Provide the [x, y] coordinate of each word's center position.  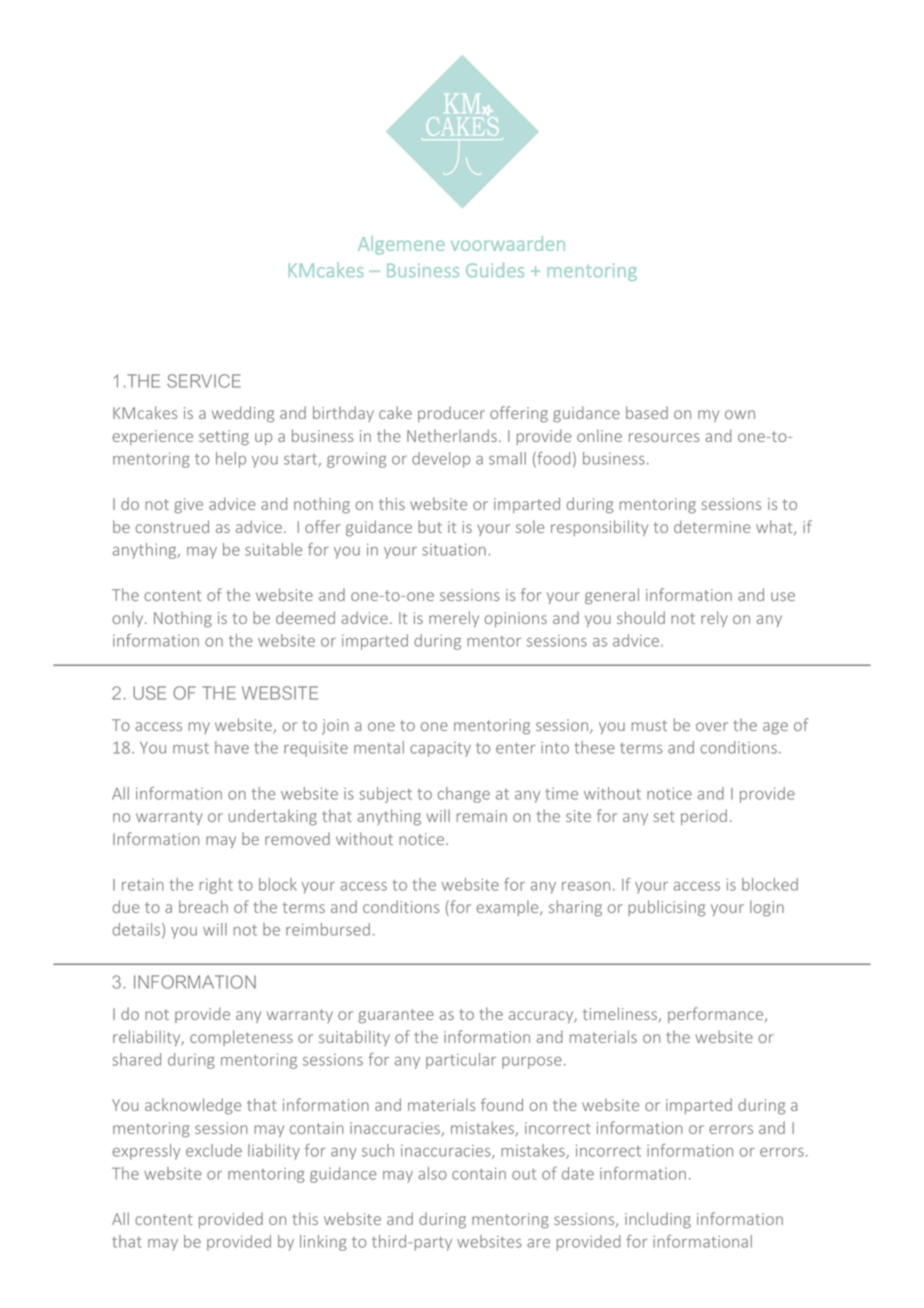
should [641, 617]
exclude [214, 1150]
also [432, 1173]
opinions [515, 619]
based [647, 412]
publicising [666, 908]
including [658, 1220]
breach [203, 906]
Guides [495, 269]
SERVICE [204, 381]
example [509, 908]
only [129, 619]
